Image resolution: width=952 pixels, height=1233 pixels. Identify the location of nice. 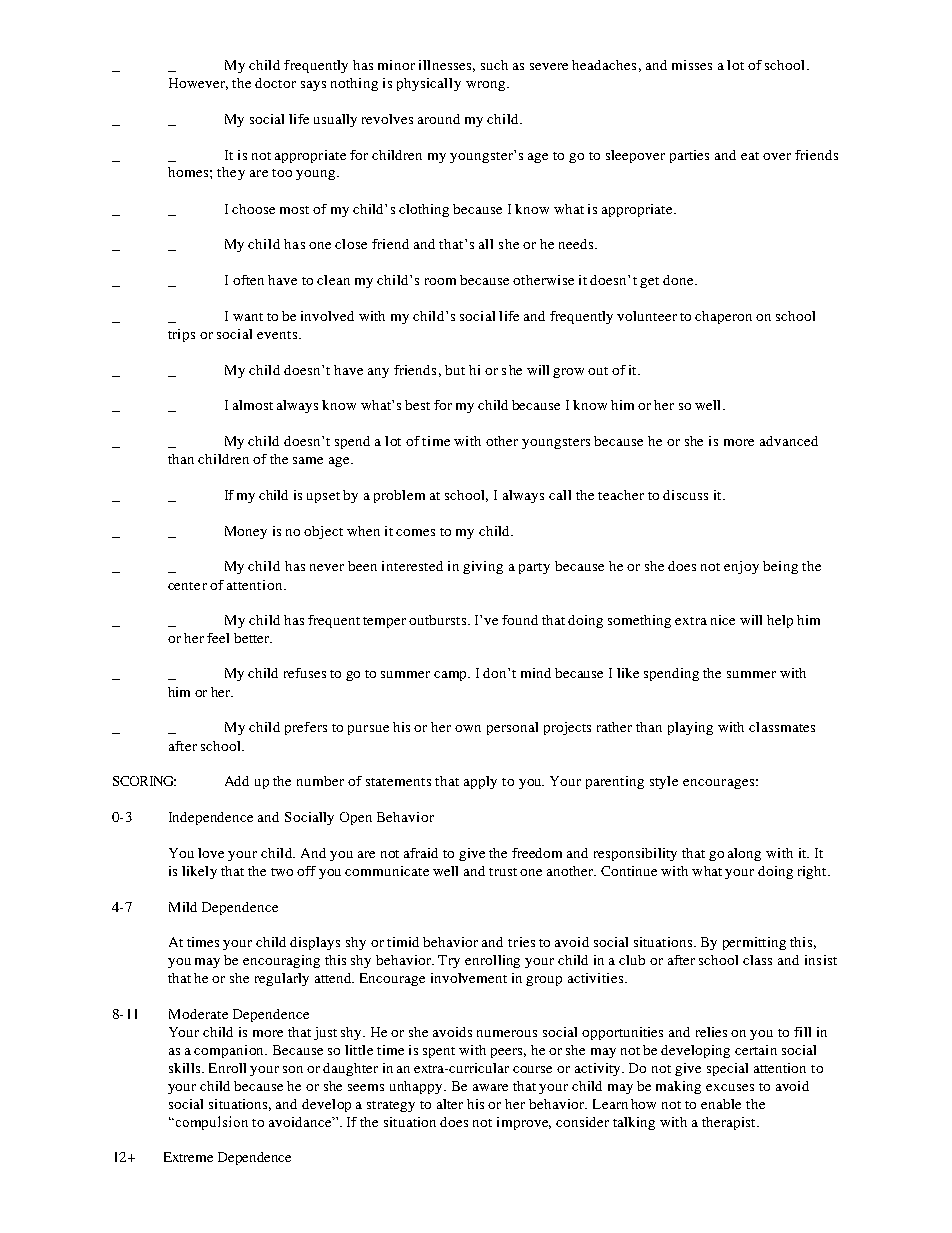
(723, 620).
